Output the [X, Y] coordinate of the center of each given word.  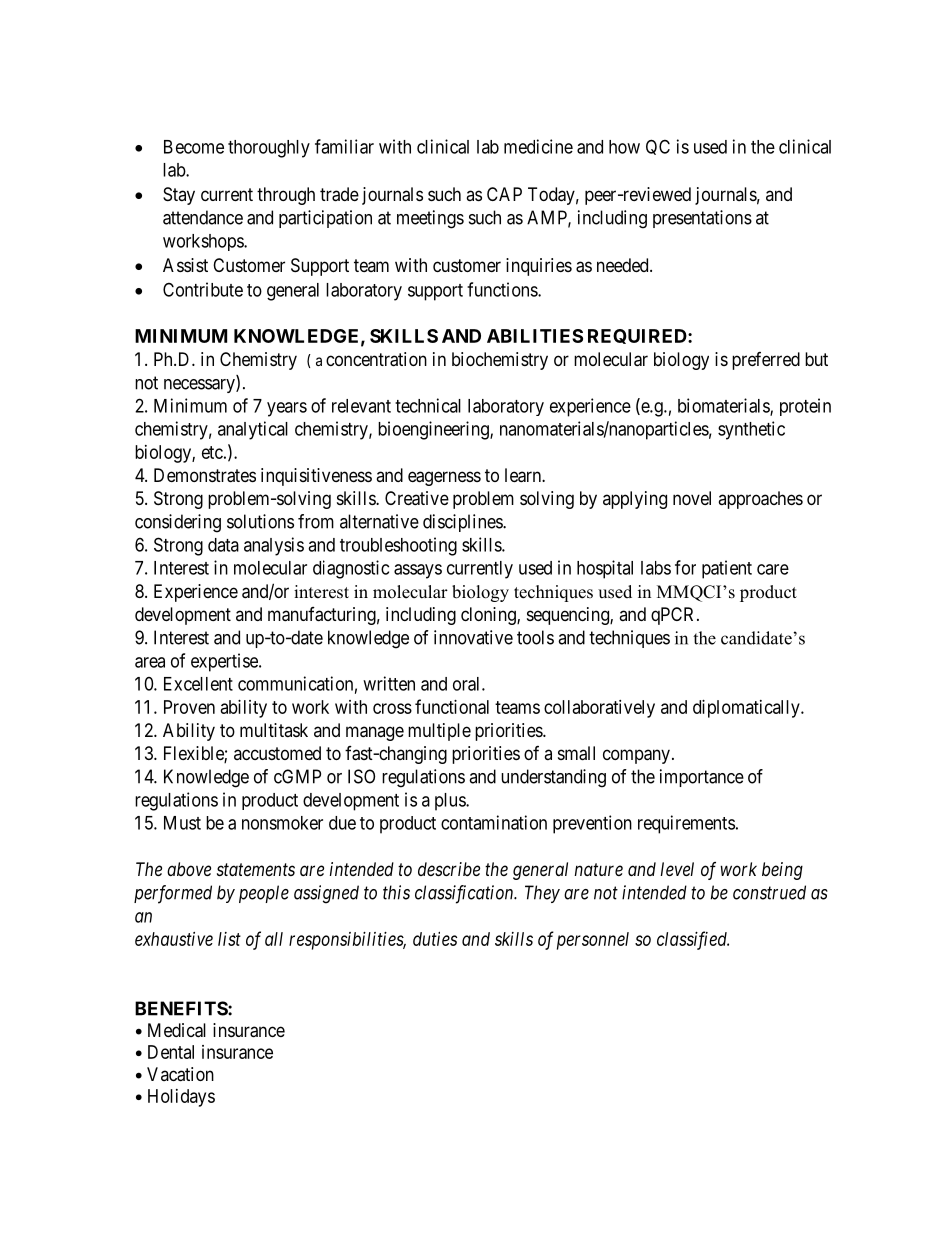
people [264, 894]
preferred [766, 361]
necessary [200, 386]
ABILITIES [535, 336]
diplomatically [747, 709]
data [223, 545]
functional [452, 706]
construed [769, 892]
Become [194, 147]
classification [465, 894]
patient [727, 569]
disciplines [463, 523]
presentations [702, 219]
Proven [189, 707]
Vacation [180, 1074]
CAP [504, 194]
